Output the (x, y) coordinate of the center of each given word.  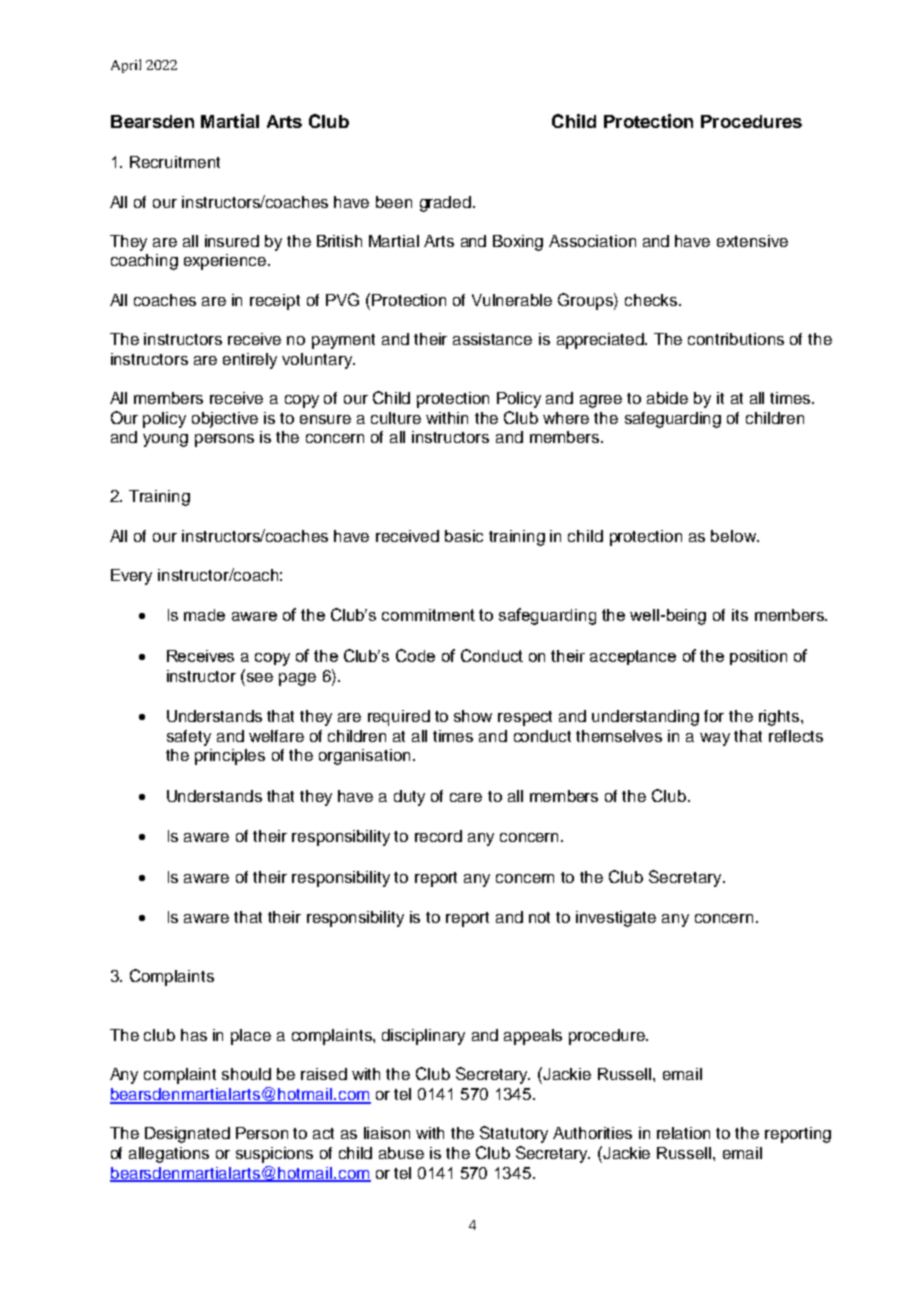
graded (445, 204)
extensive (752, 241)
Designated (187, 1135)
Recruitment (175, 162)
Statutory (514, 1134)
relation (683, 1133)
